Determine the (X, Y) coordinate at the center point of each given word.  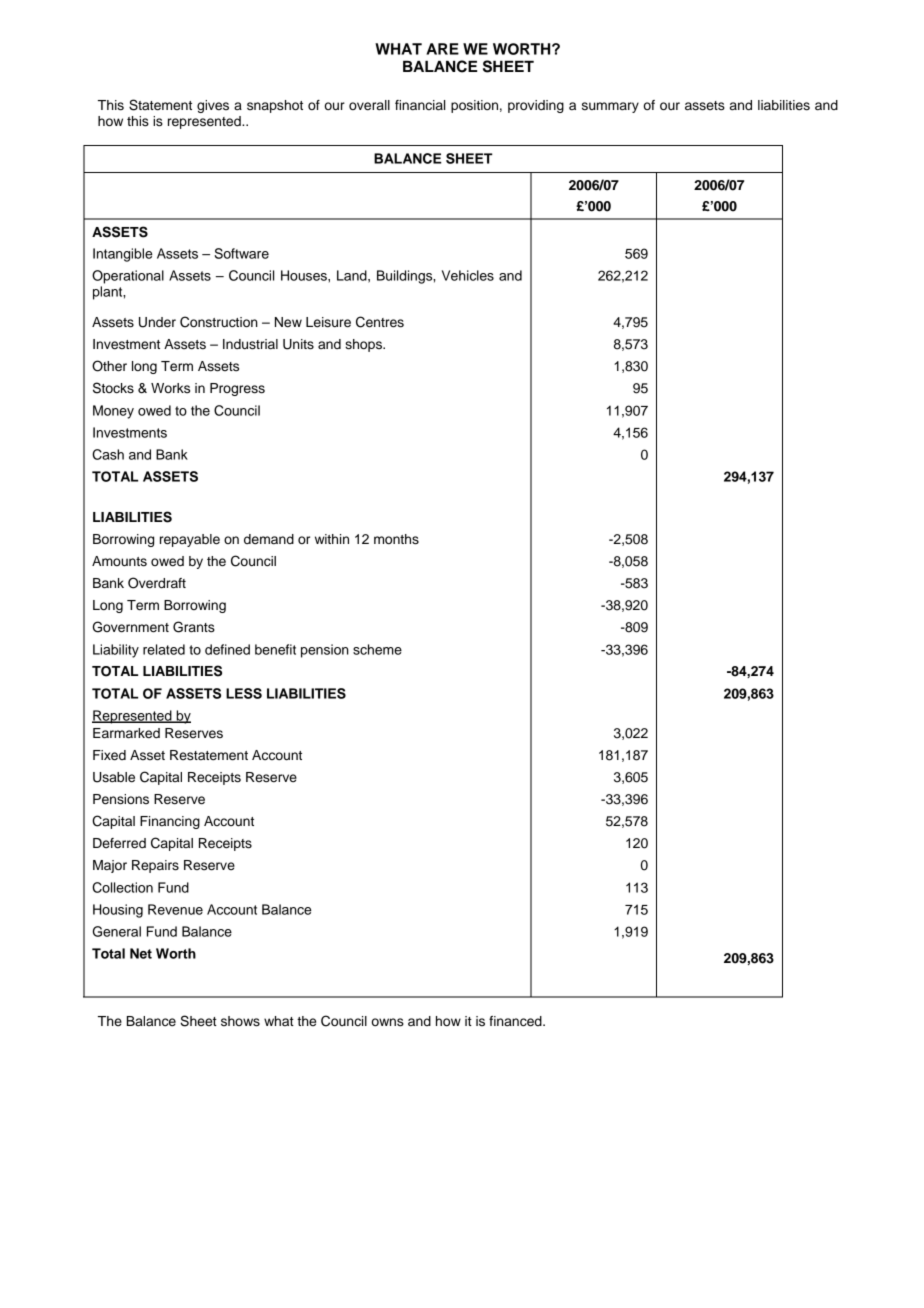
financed (516, 1021)
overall (369, 105)
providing (536, 106)
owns (388, 1022)
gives (213, 106)
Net (141, 953)
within (332, 539)
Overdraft (157, 583)
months (396, 539)
